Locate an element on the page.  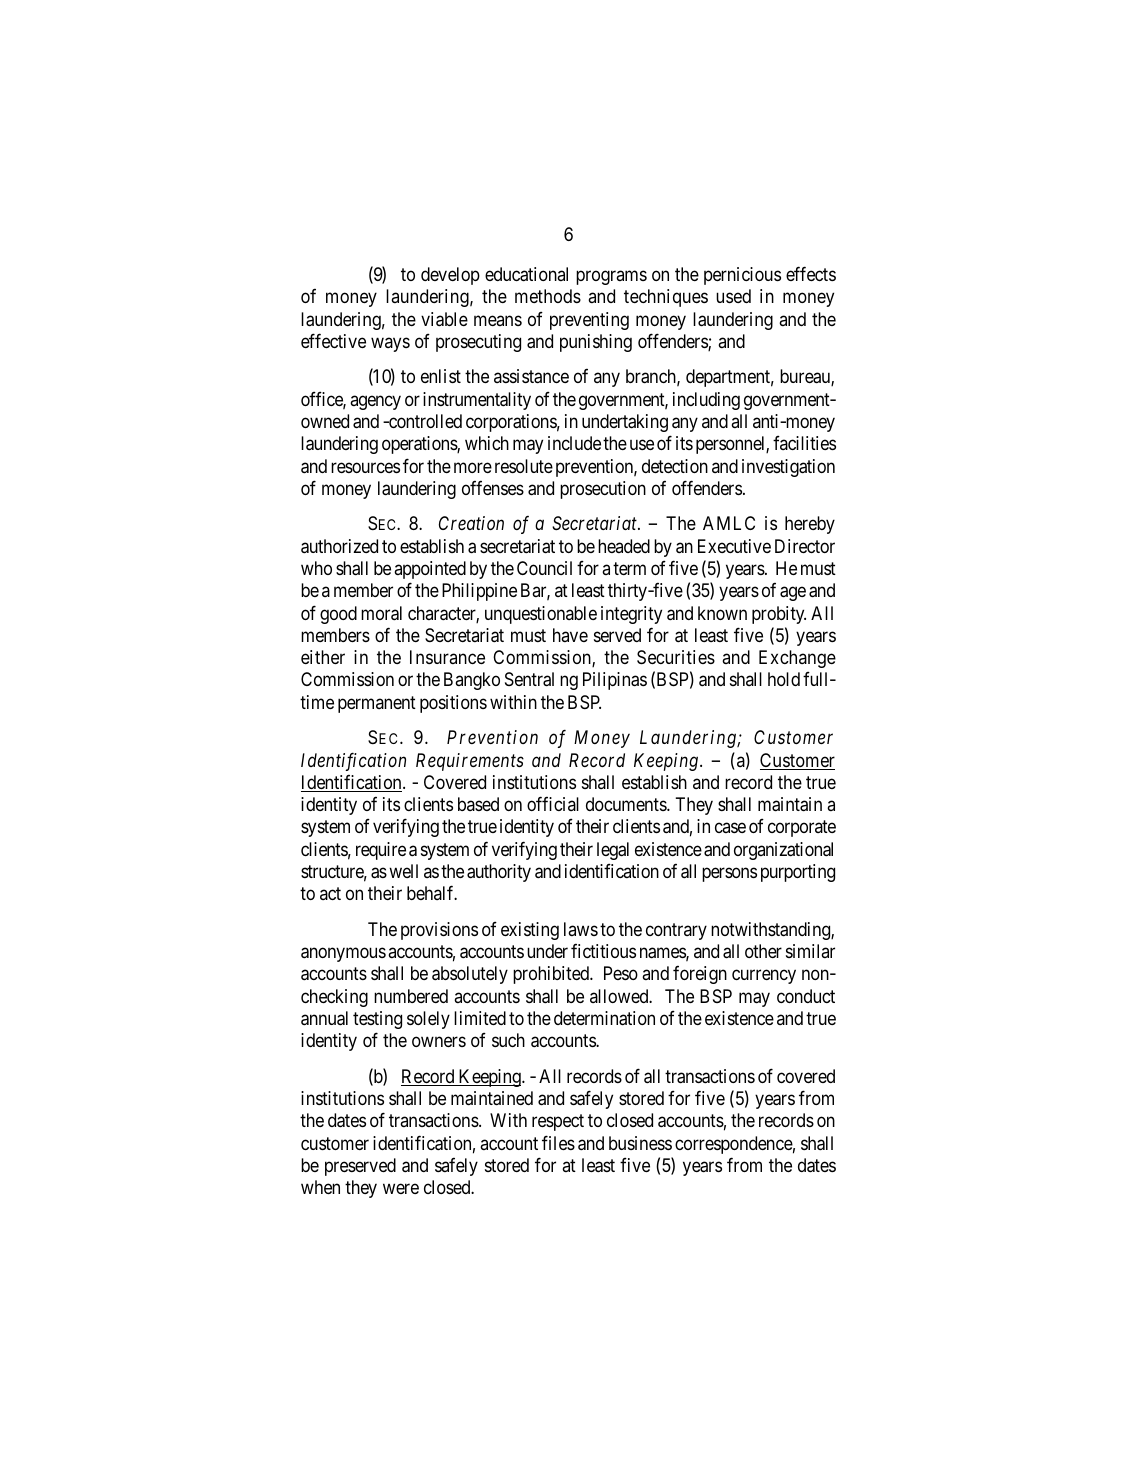
Sentral is located at coordinates (529, 679).
